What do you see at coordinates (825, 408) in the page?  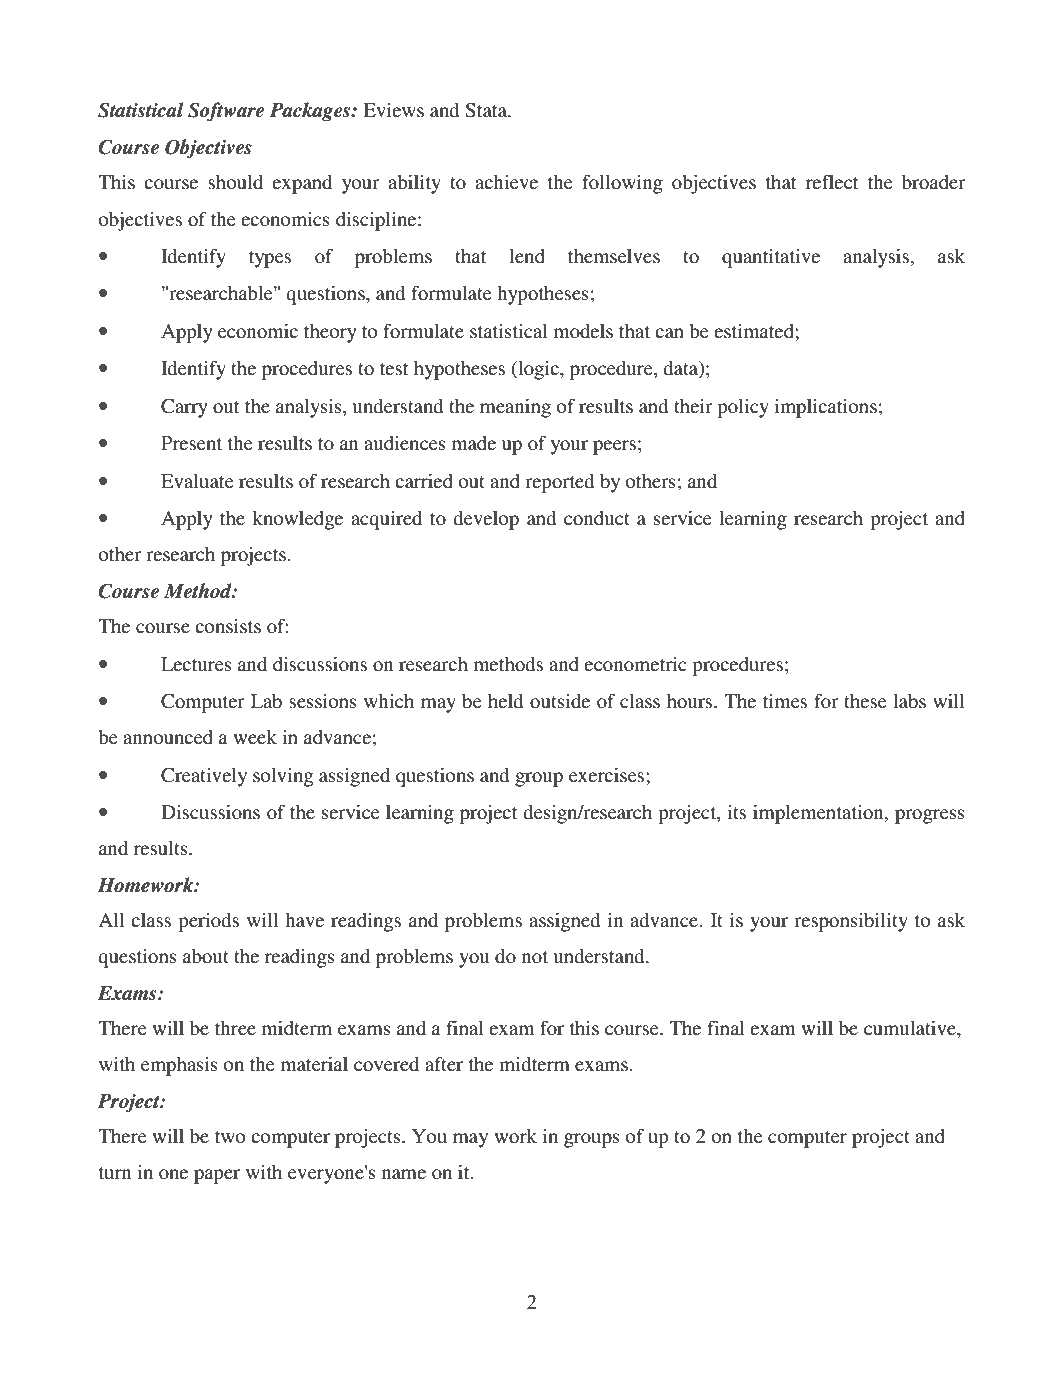 I see `implications` at bounding box center [825, 408].
